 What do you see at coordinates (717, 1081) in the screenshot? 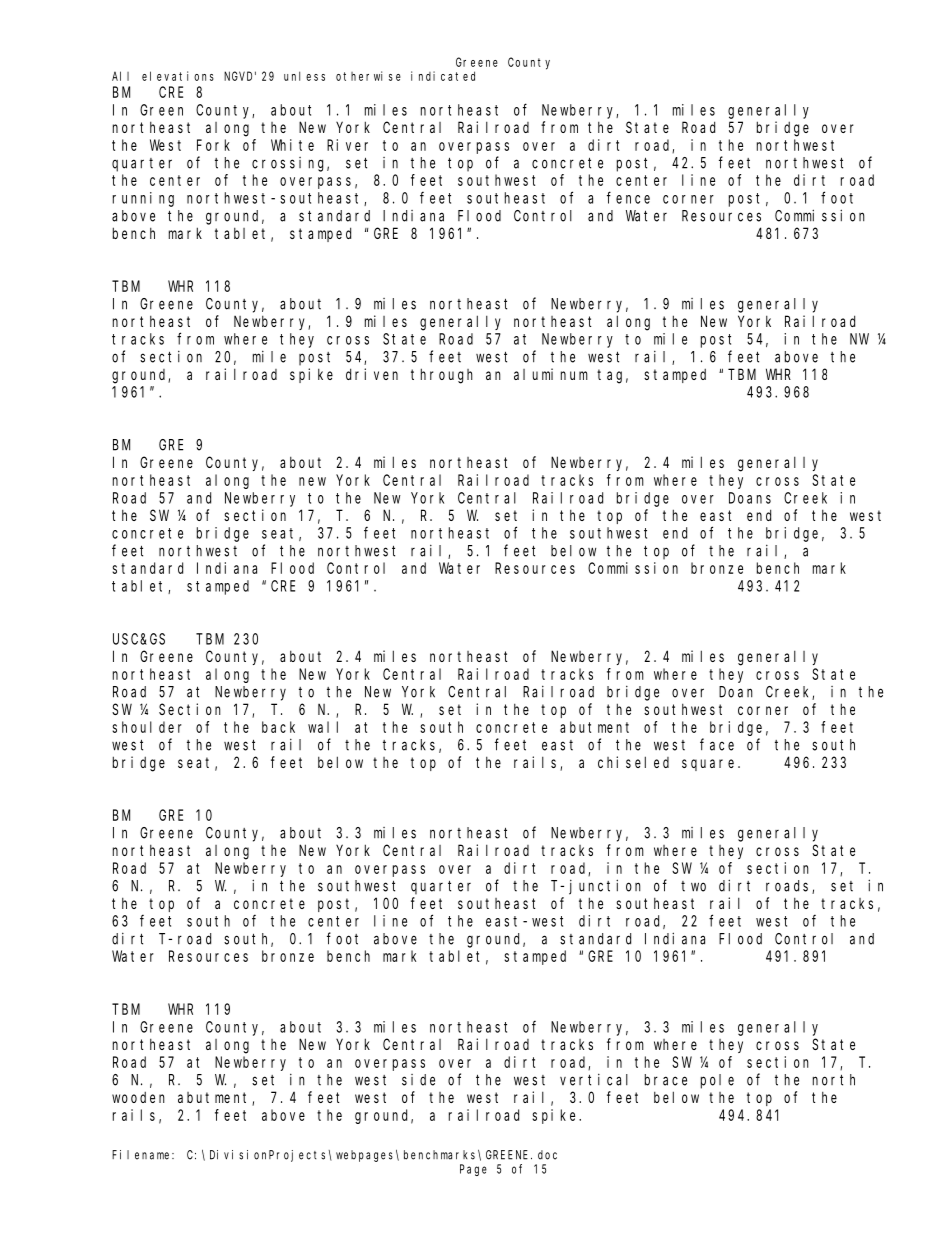
I see `pole` at bounding box center [717, 1081].
